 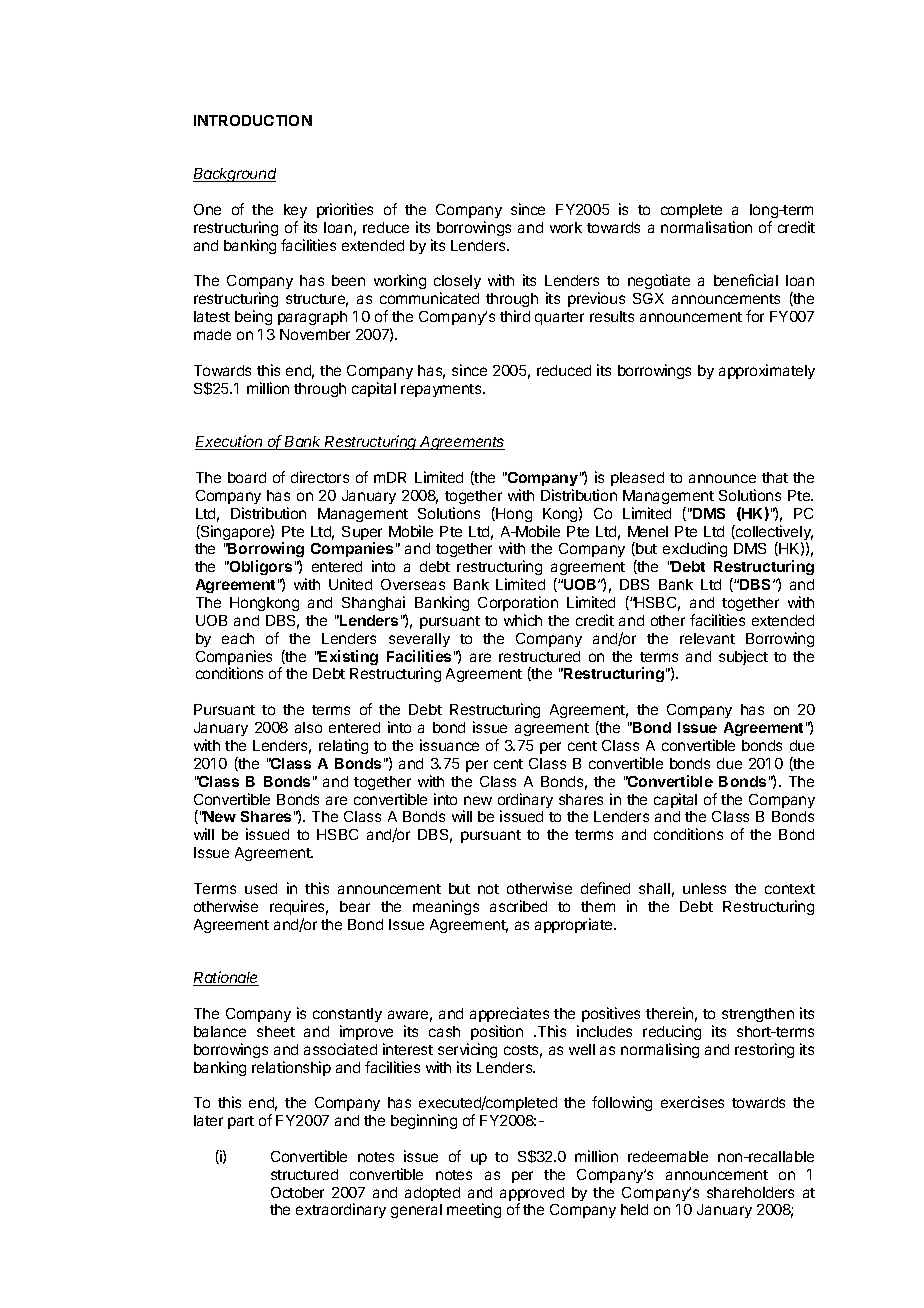 What do you see at coordinates (743, 657) in the screenshot?
I see `subject` at bounding box center [743, 657].
